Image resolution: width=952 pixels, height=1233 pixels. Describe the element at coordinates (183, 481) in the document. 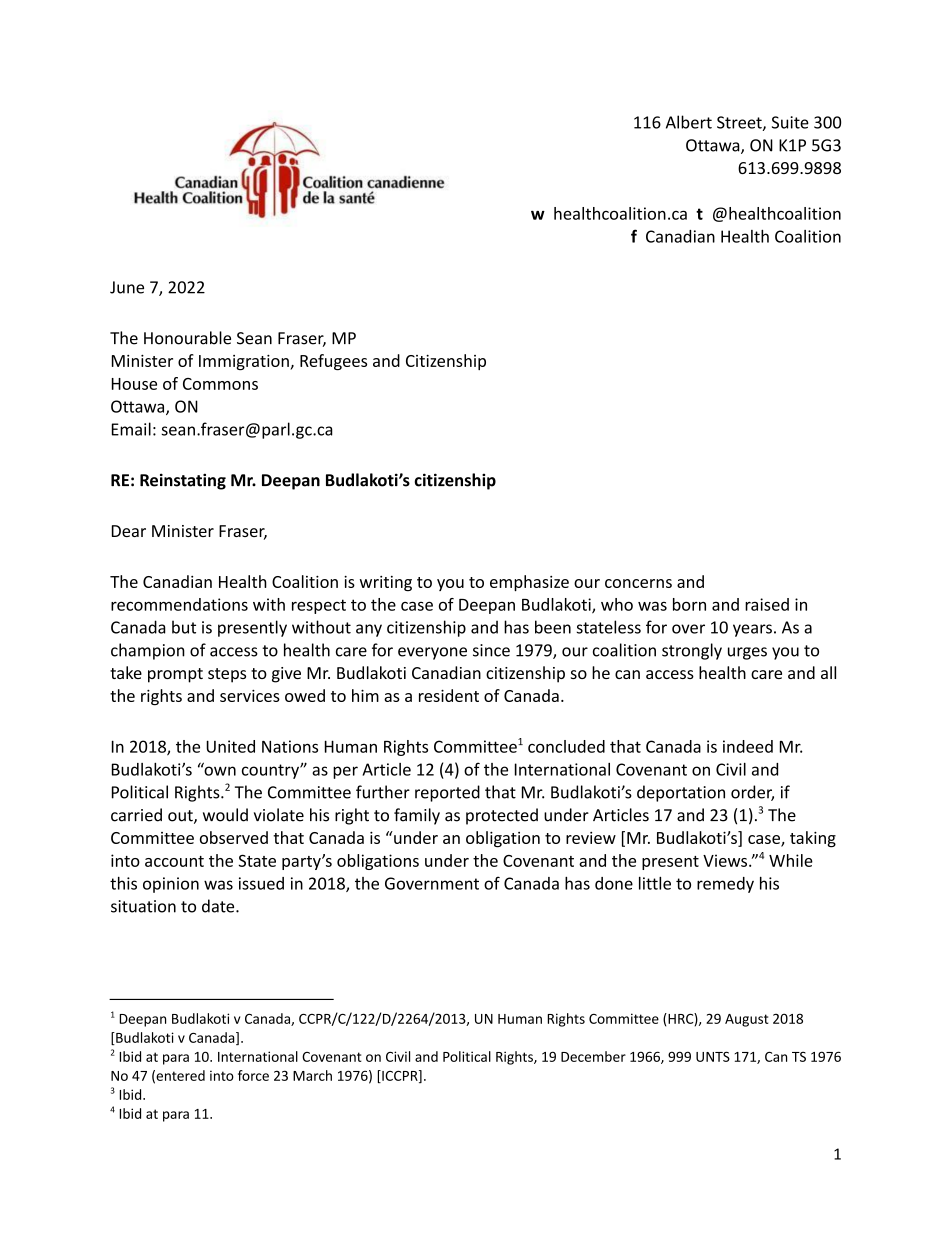

I see `Reinstating` at that location.
